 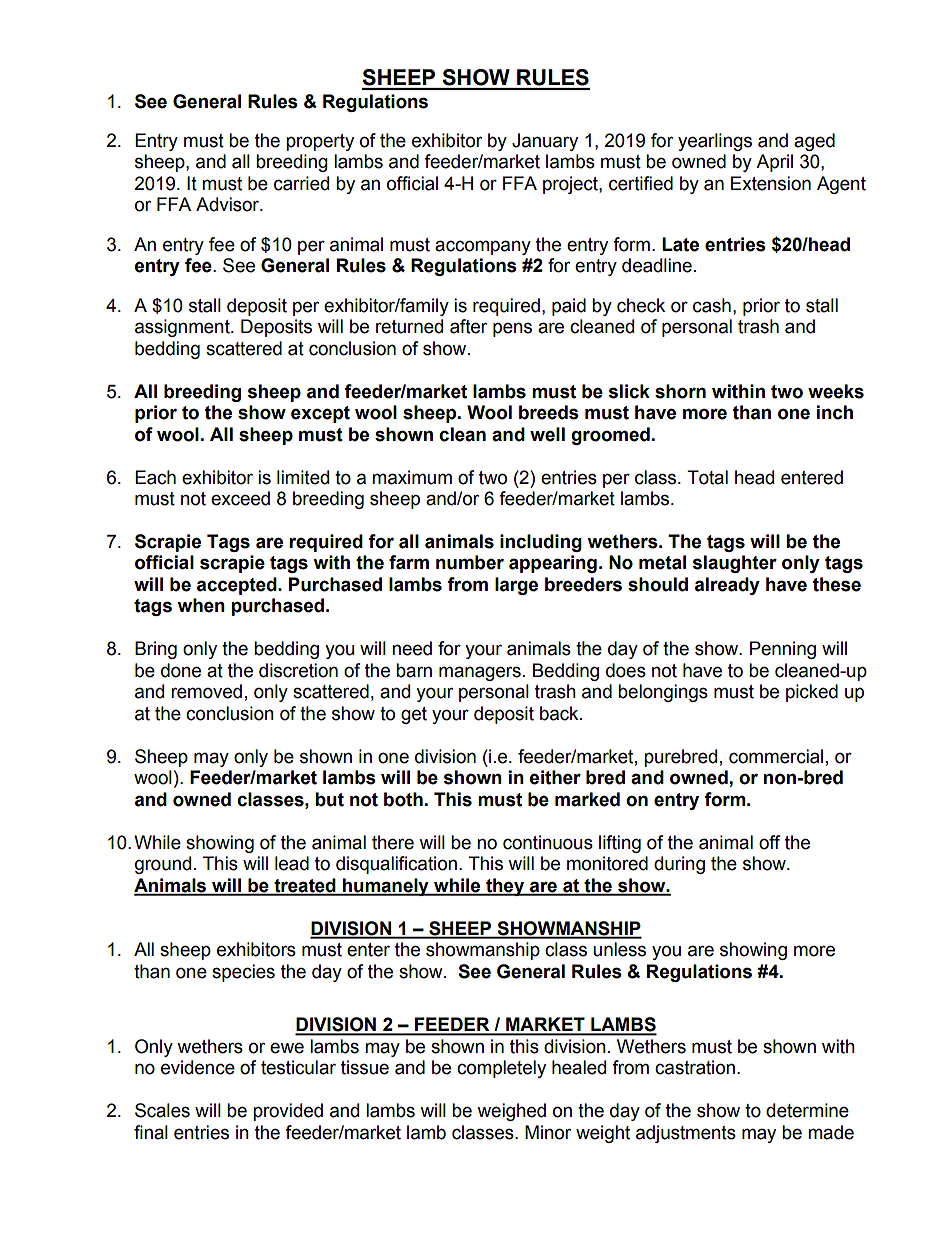 What do you see at coordinates (511, 1112) in the screenshot?
I see `weighed` at bounding box center [511, 1112].
